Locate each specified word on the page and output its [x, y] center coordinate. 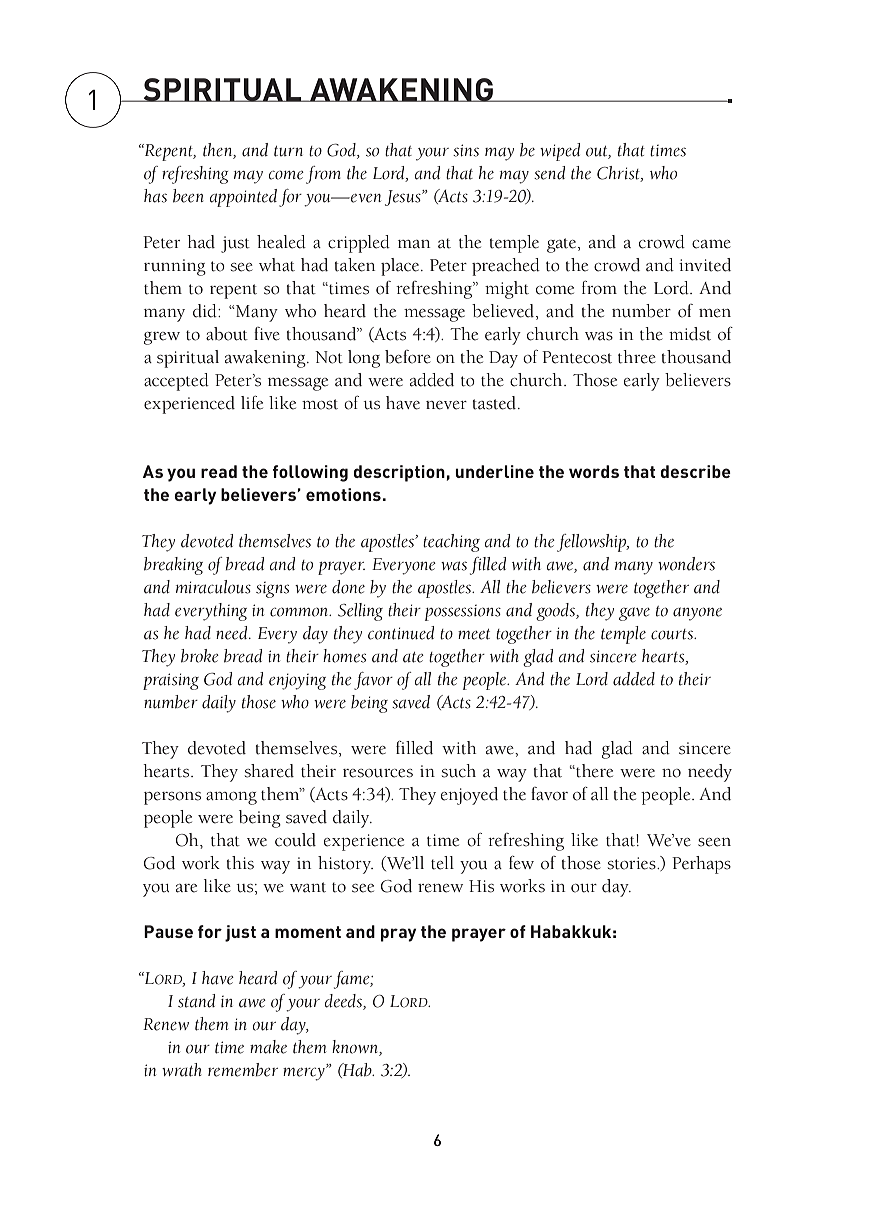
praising [171, 681]
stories [633, 863]
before [408, 357]
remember [243, 1070]
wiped [560, 152]
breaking [173, 566]
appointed [243, 198]
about [227, 334]
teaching [451, 543]
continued [401, 633]
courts [673, 634]
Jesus [404, 198]
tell [442, 863]
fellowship [593, 543]
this [240, 863]
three [637, 357]
